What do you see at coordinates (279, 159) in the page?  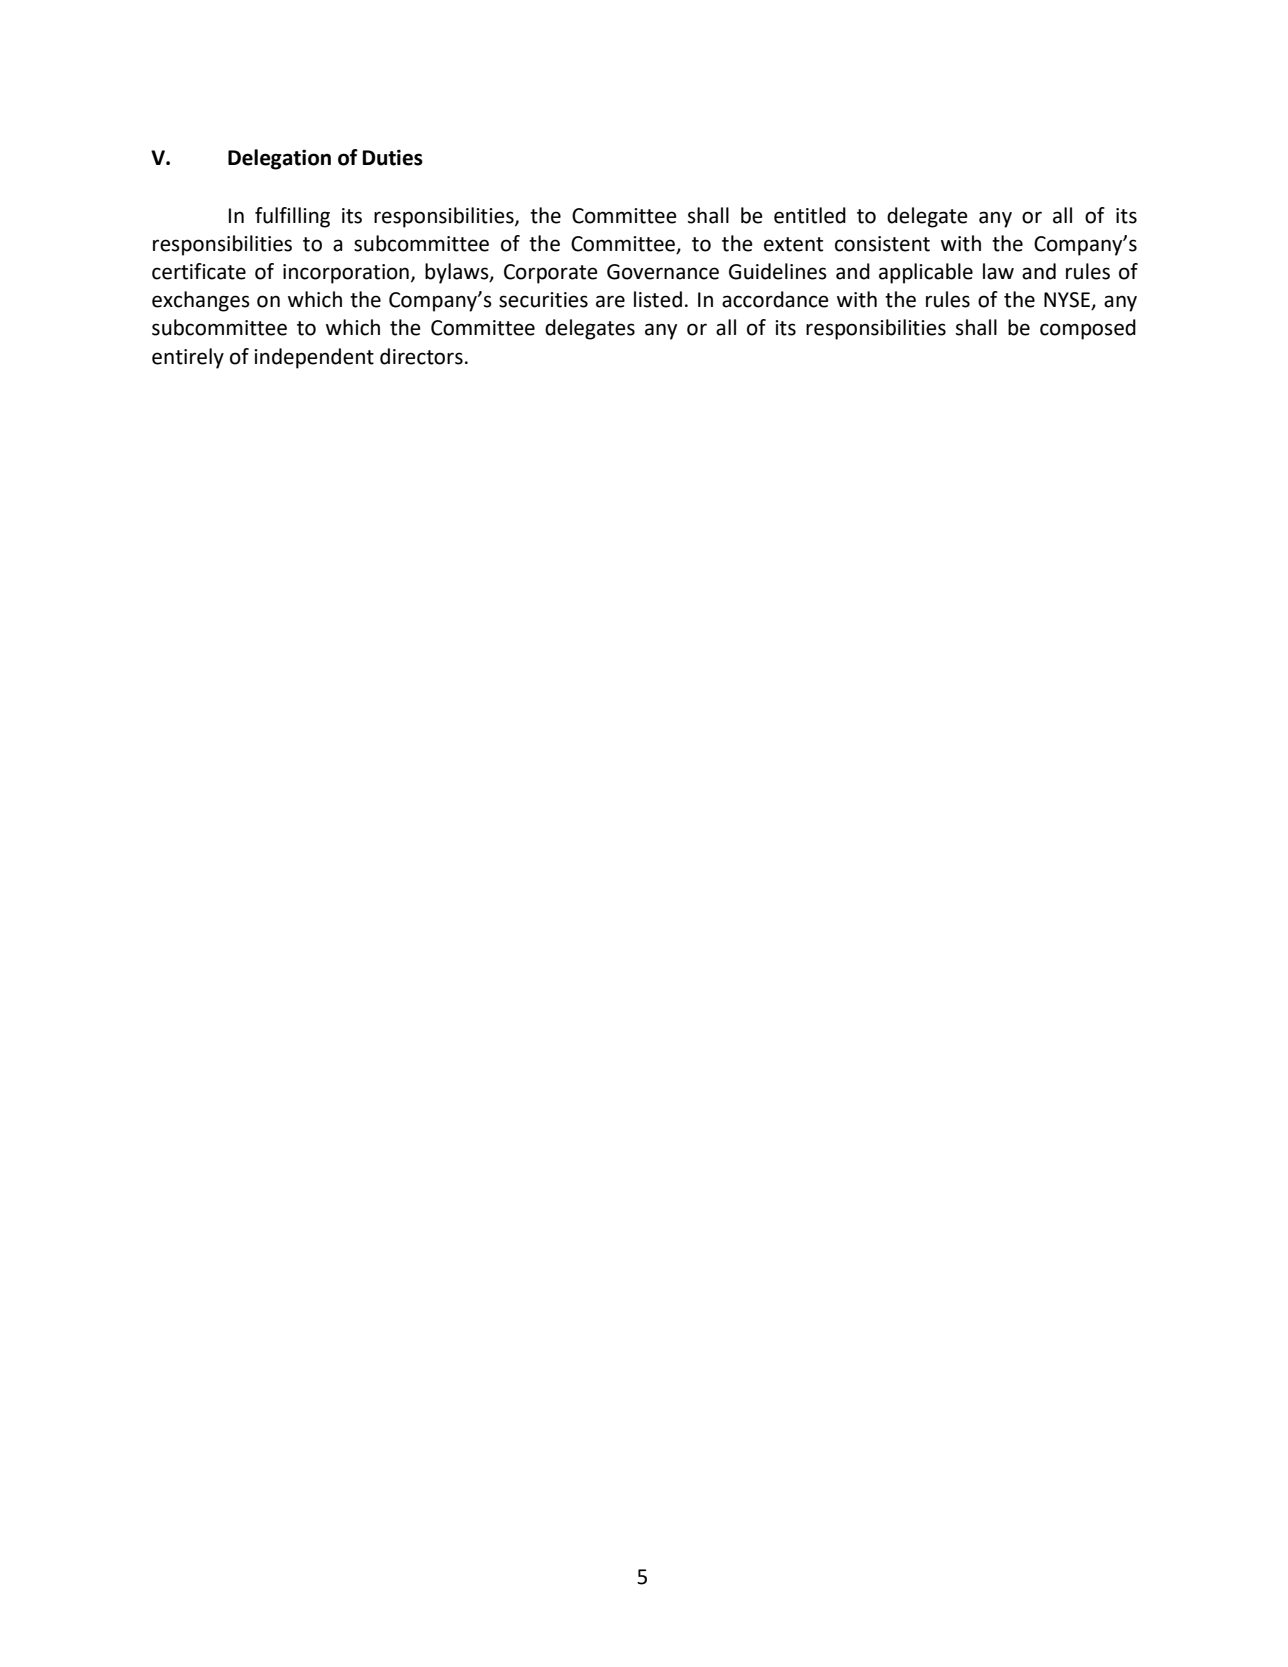 I see `Delegation` at bounding box center [279, 159].
